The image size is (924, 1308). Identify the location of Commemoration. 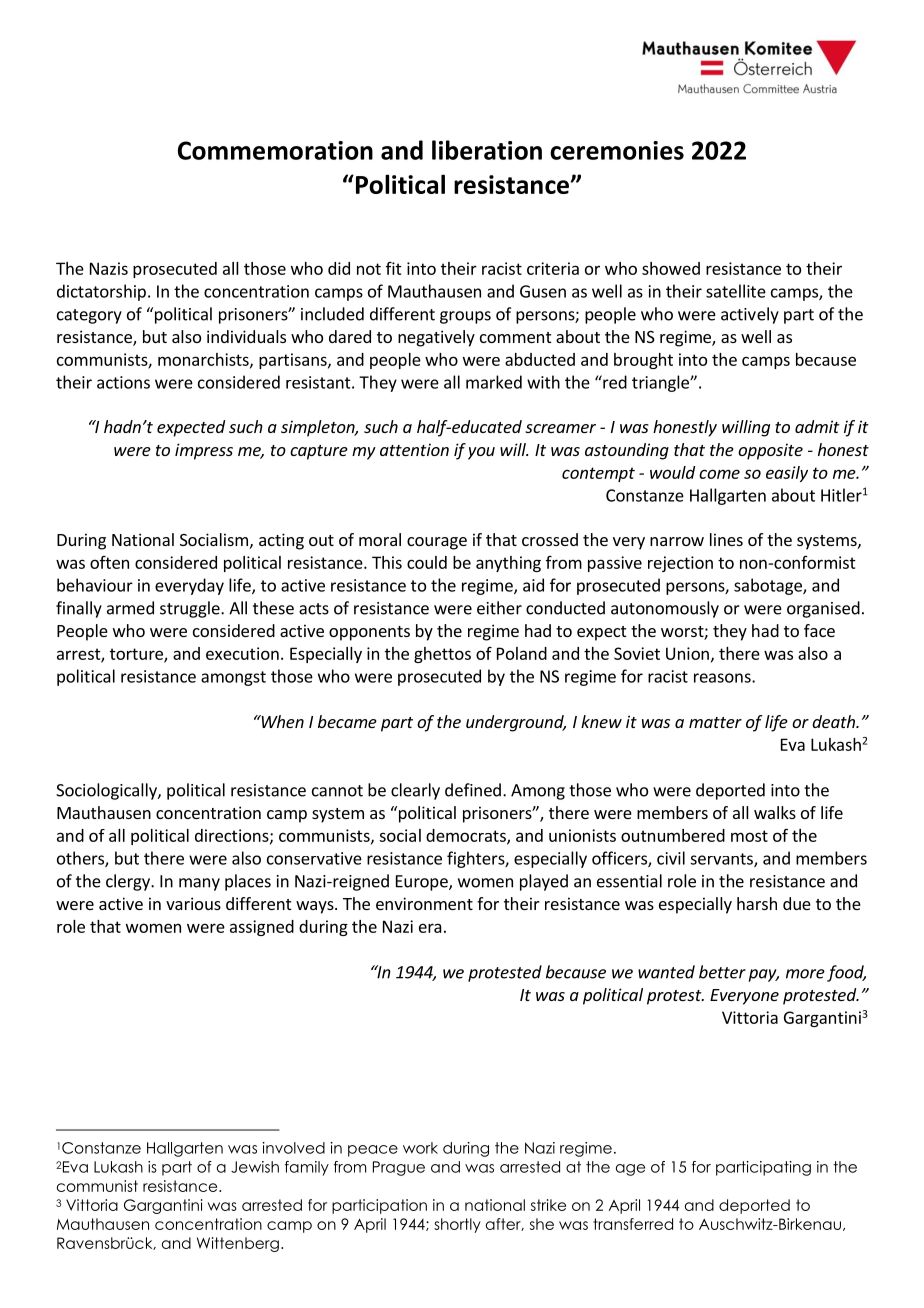
(275, 150).
